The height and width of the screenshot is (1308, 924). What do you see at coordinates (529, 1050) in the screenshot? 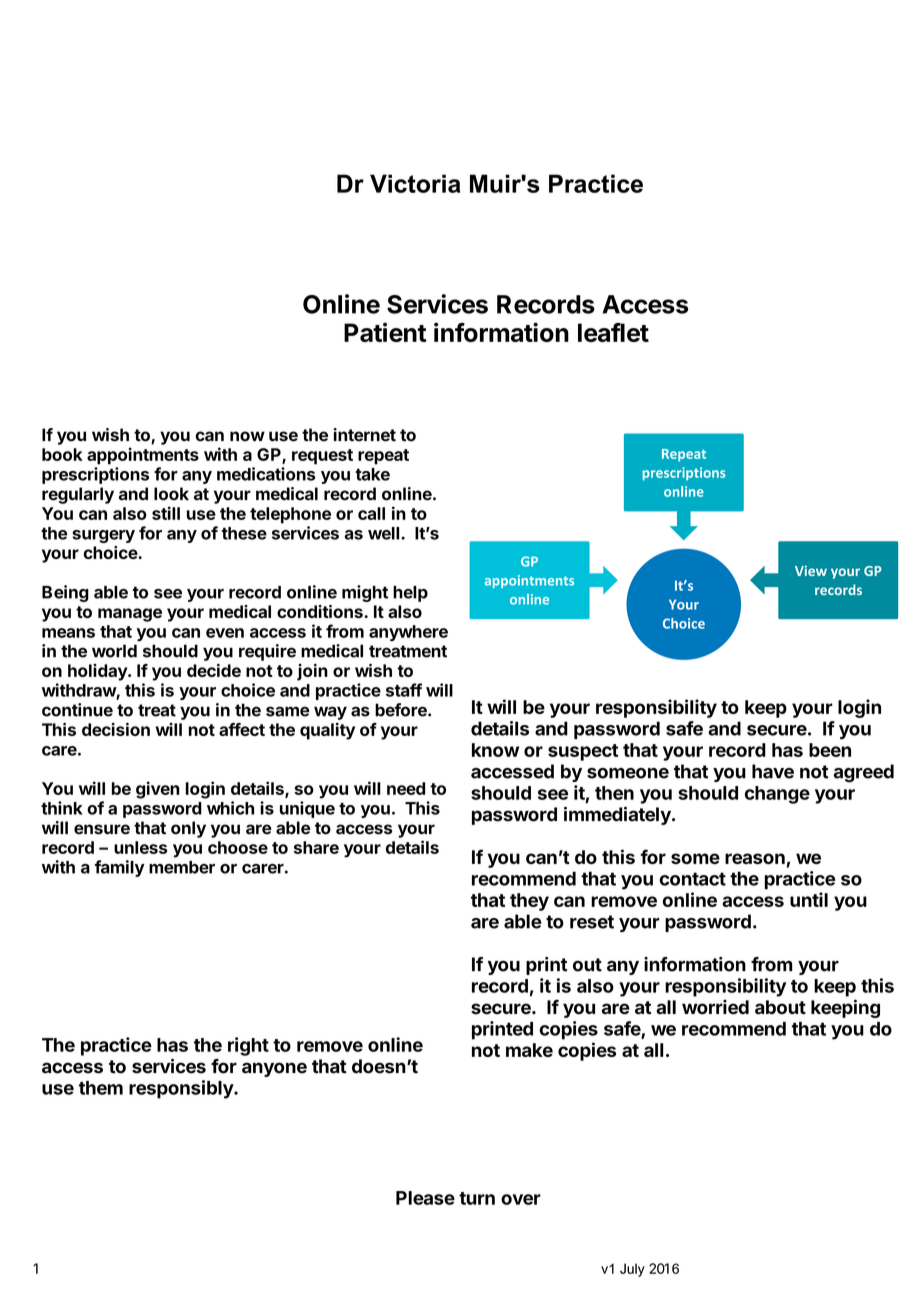
I see `make` at bounding box center [529, 1050].
